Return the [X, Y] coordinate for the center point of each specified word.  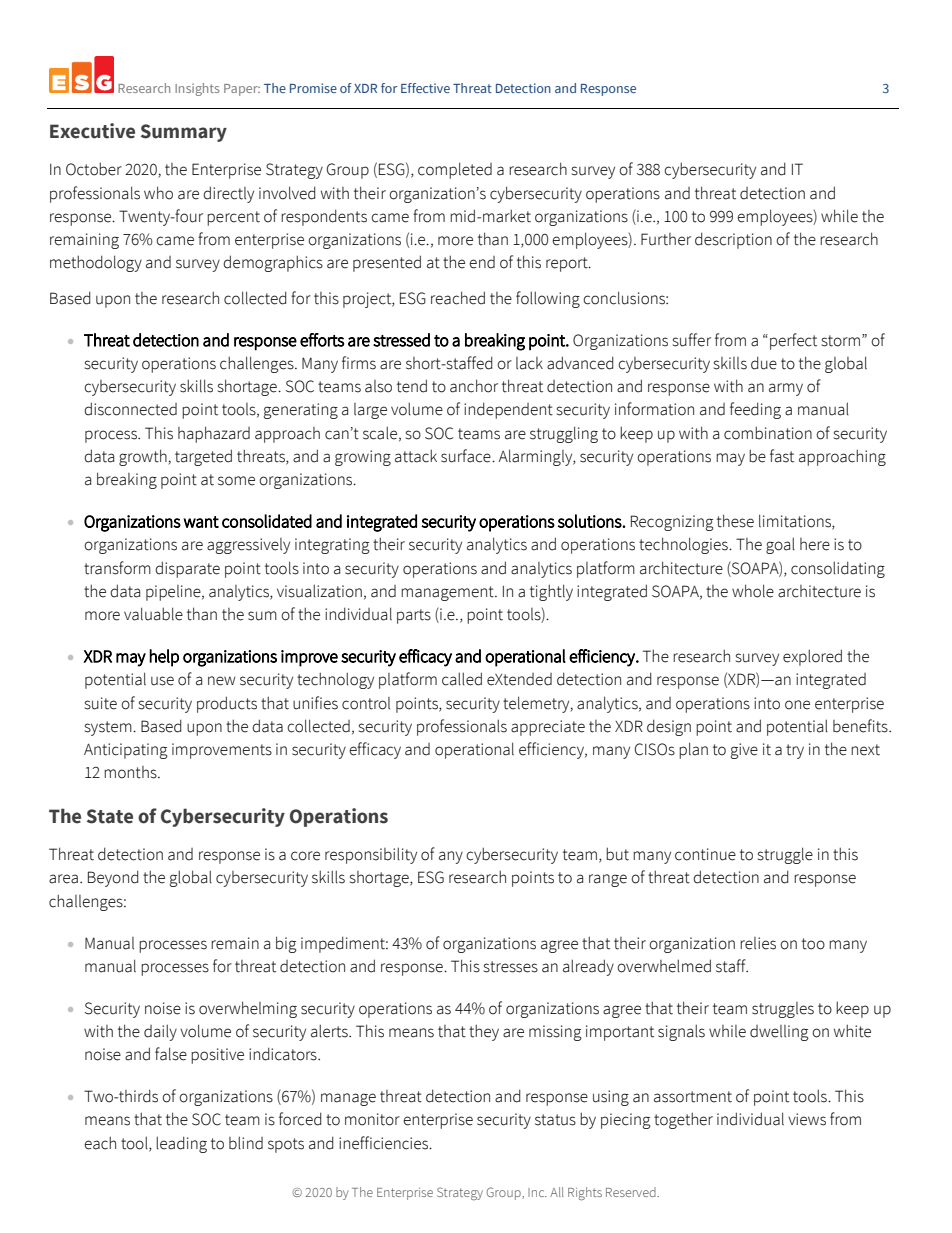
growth [144, 457]
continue [705, 854]
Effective [425, 88]
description [733, 240]
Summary [184, 133]
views [807, 1119]
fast [782, 456]
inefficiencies [385, 1143]
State [110, 816]
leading [181, 1144]
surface [467, 456]
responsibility [371, 855]
